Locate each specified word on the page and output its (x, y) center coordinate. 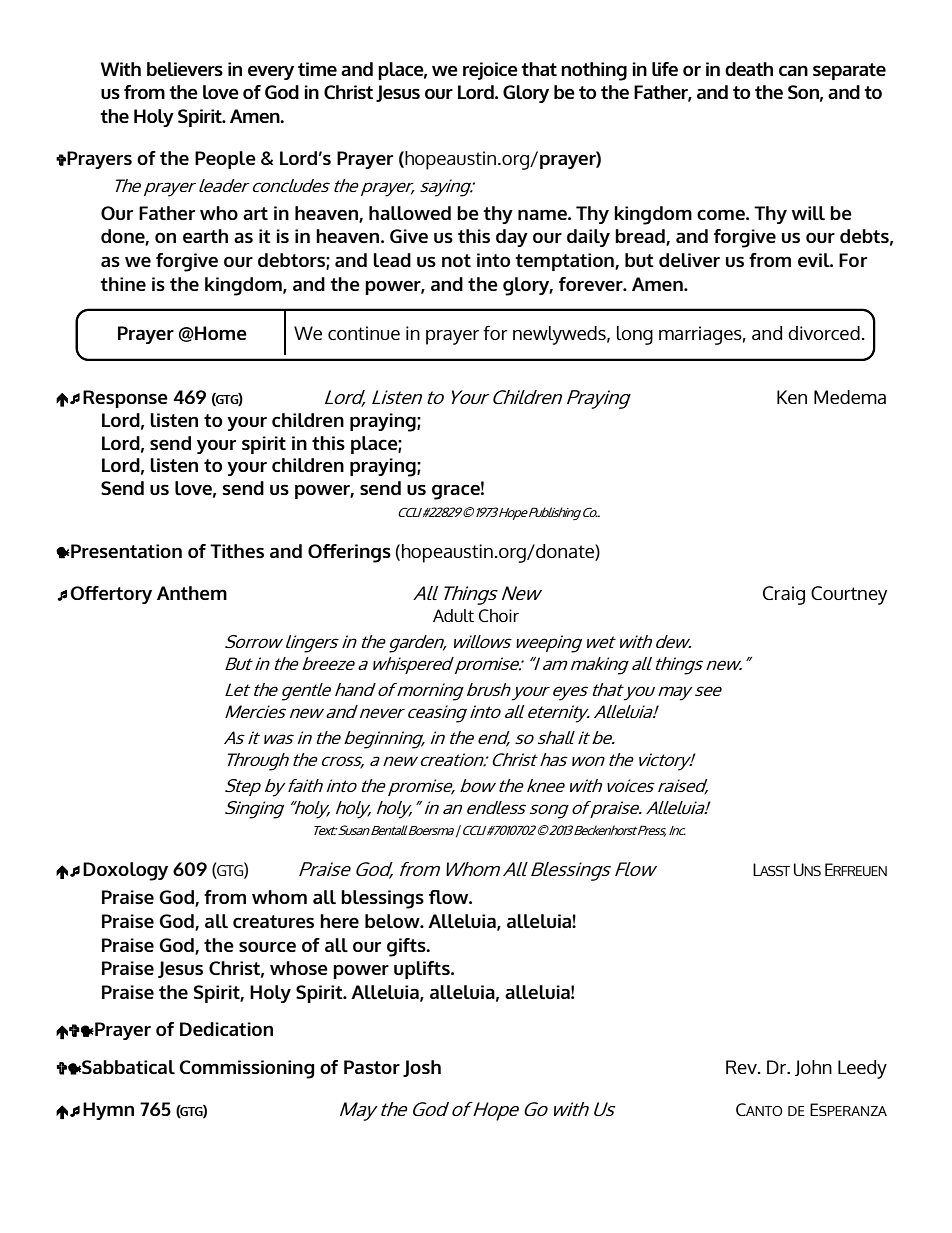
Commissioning (247, 1069)
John (813, 1068)
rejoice (490, 71)
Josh (422, 1068)
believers (185, 69)
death (749, 69)
